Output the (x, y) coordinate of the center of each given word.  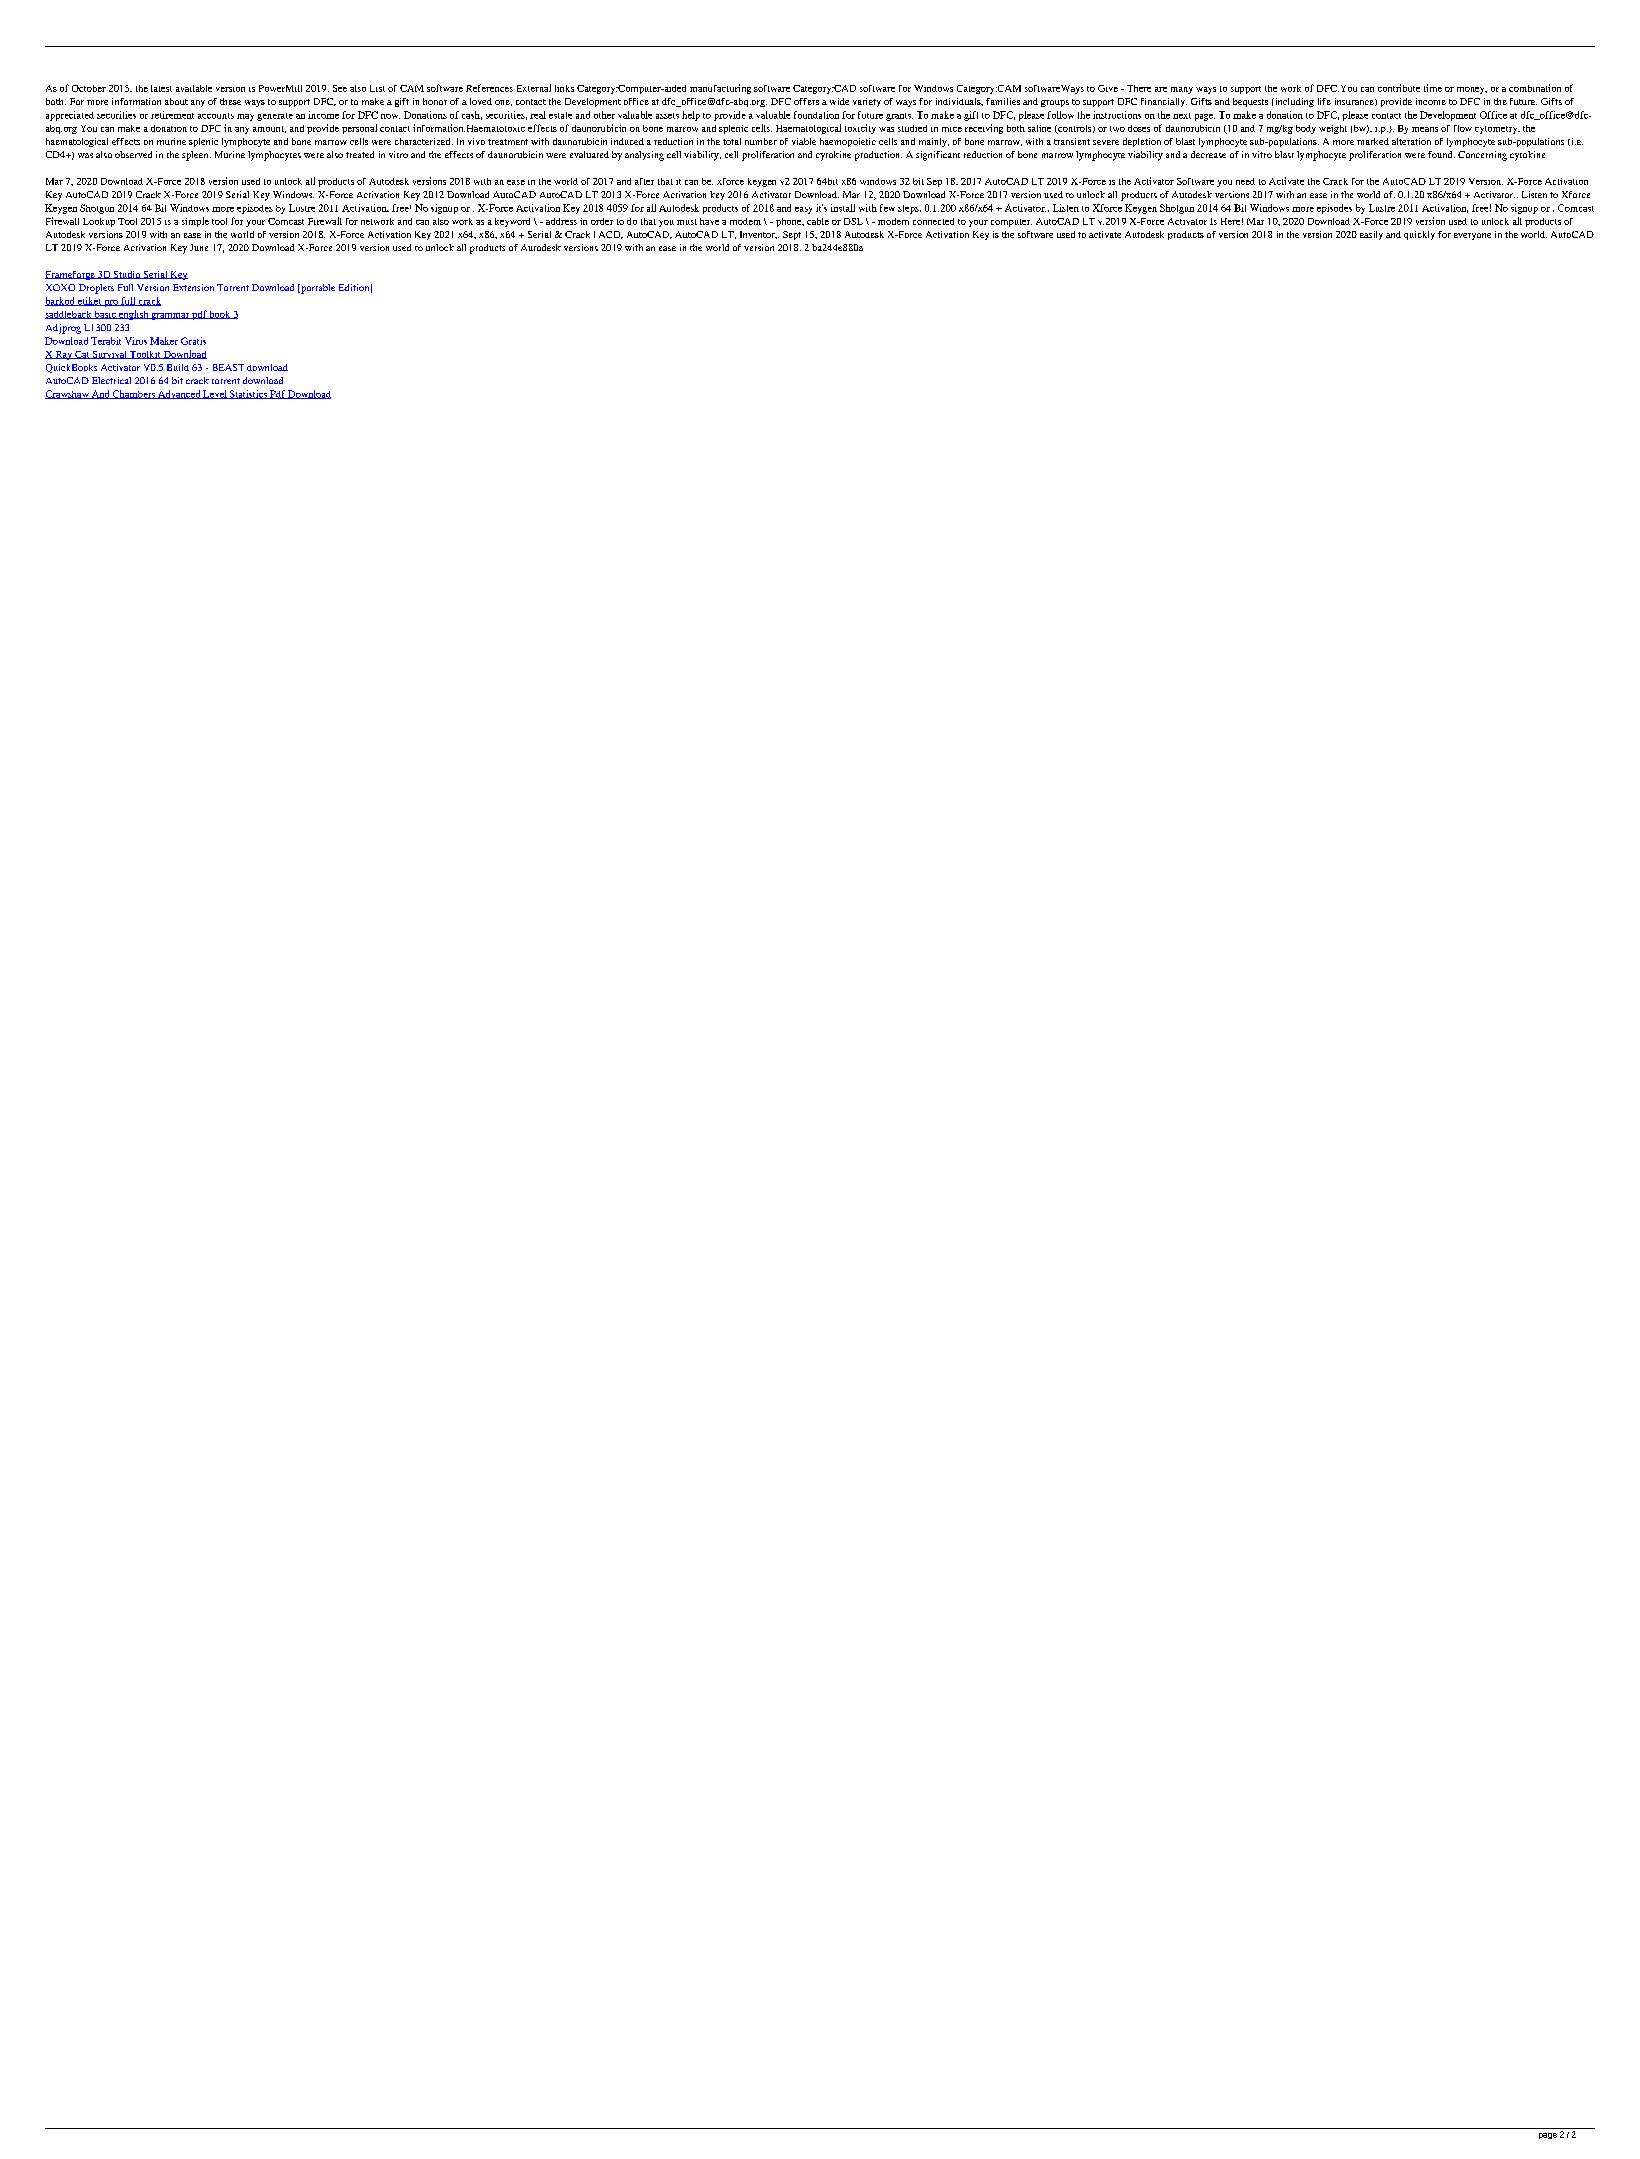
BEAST (228, 367)
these (230, 101)
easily (1371, 235)
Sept (792, 235)
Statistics (248, 394)
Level (215, 394)
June (199, 247)
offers (806, 101)
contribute (1399, 88)
